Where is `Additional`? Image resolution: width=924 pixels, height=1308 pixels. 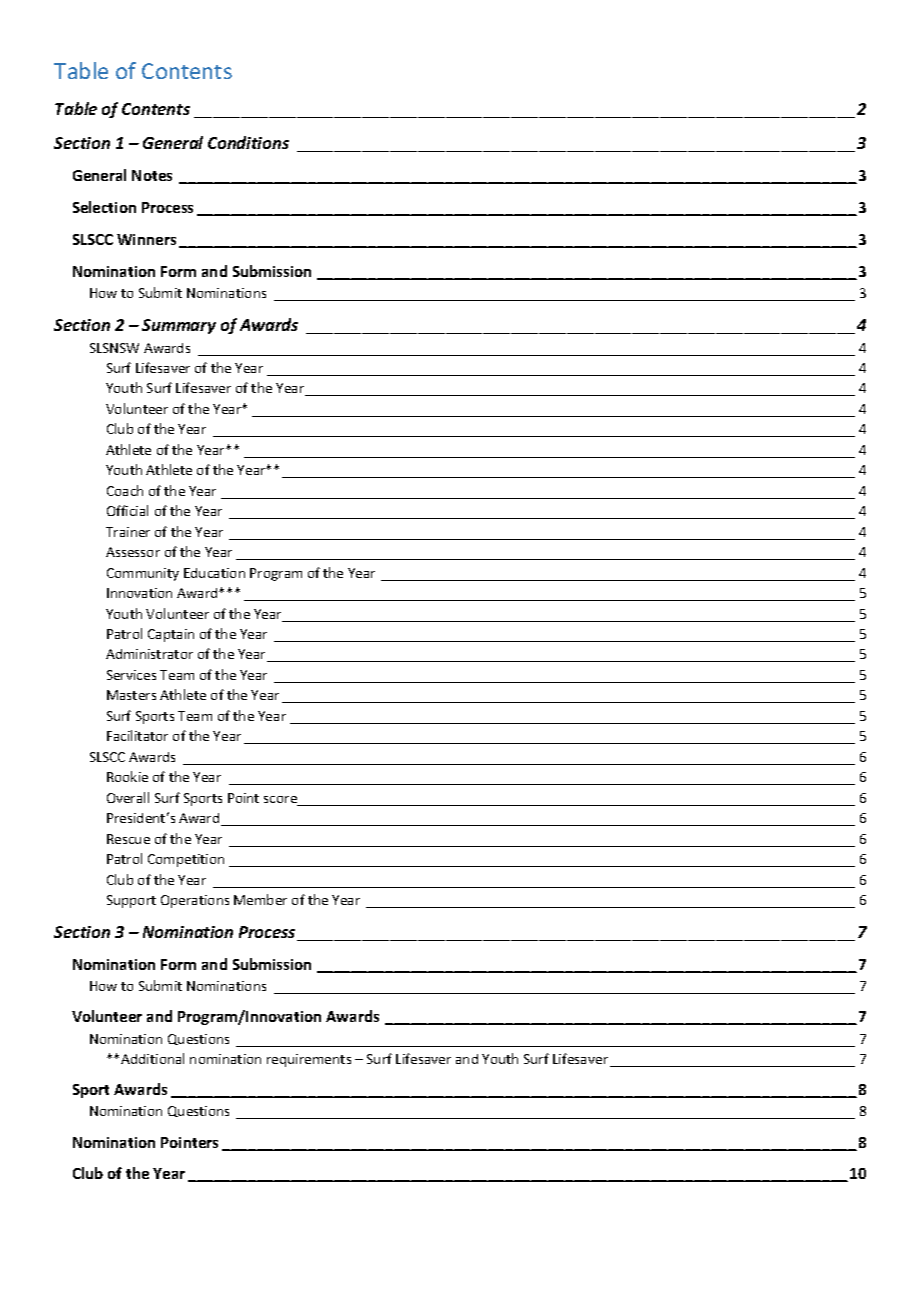
Additional is located at coordinates (152, 1058).
